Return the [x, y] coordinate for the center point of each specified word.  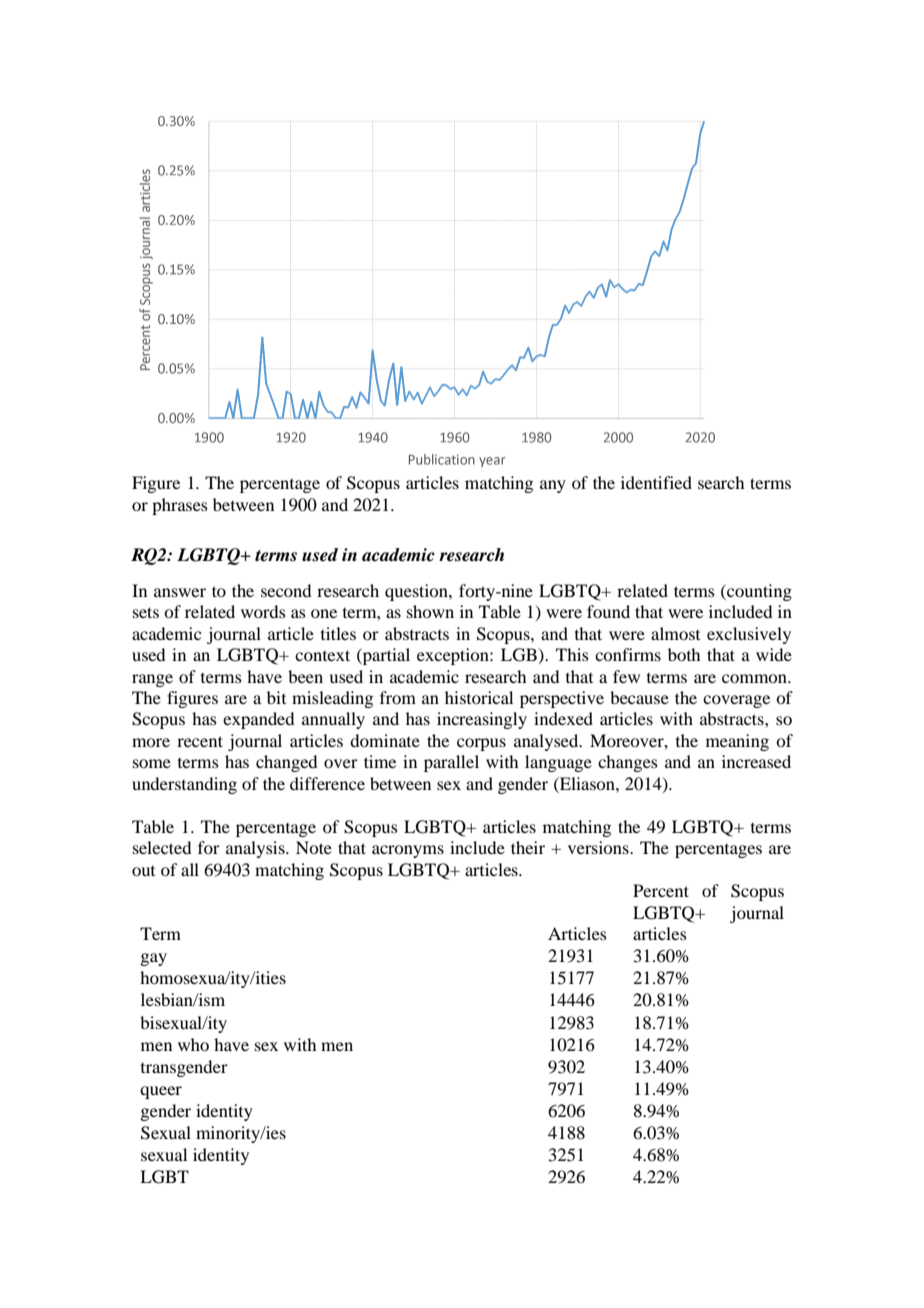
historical [479, 697]
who [193, 1044]
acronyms [408, 851]
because [639, 697]
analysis [256, 849]
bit [276, 697]
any [553, 486]
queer [161, 1092]
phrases [180, 506]
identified [656, 482]
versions [599, 847]
